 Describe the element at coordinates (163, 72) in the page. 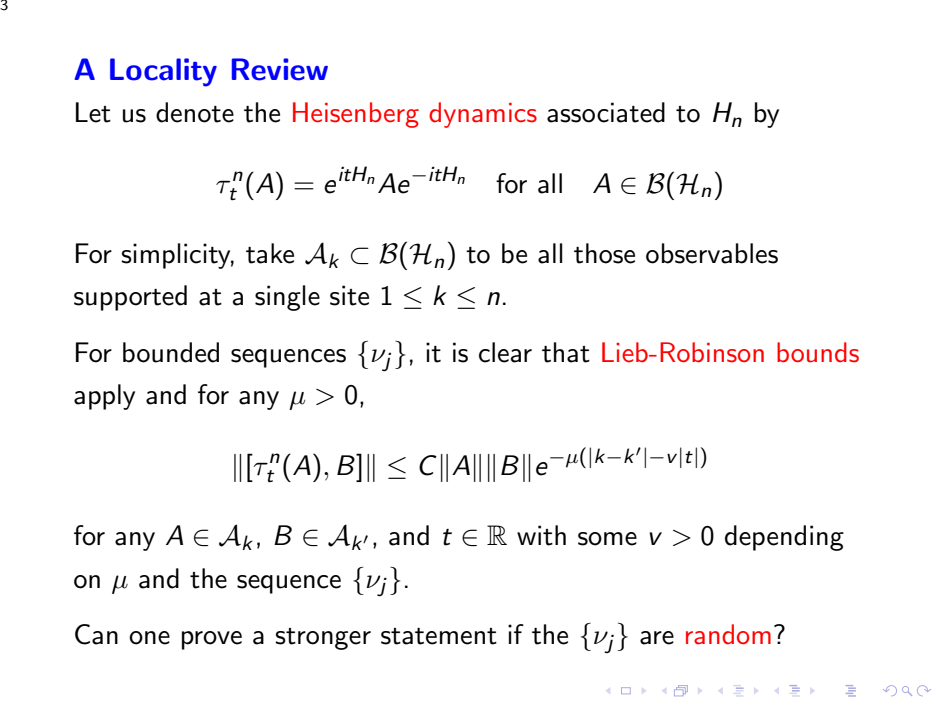

I see `Locality` at that location.
